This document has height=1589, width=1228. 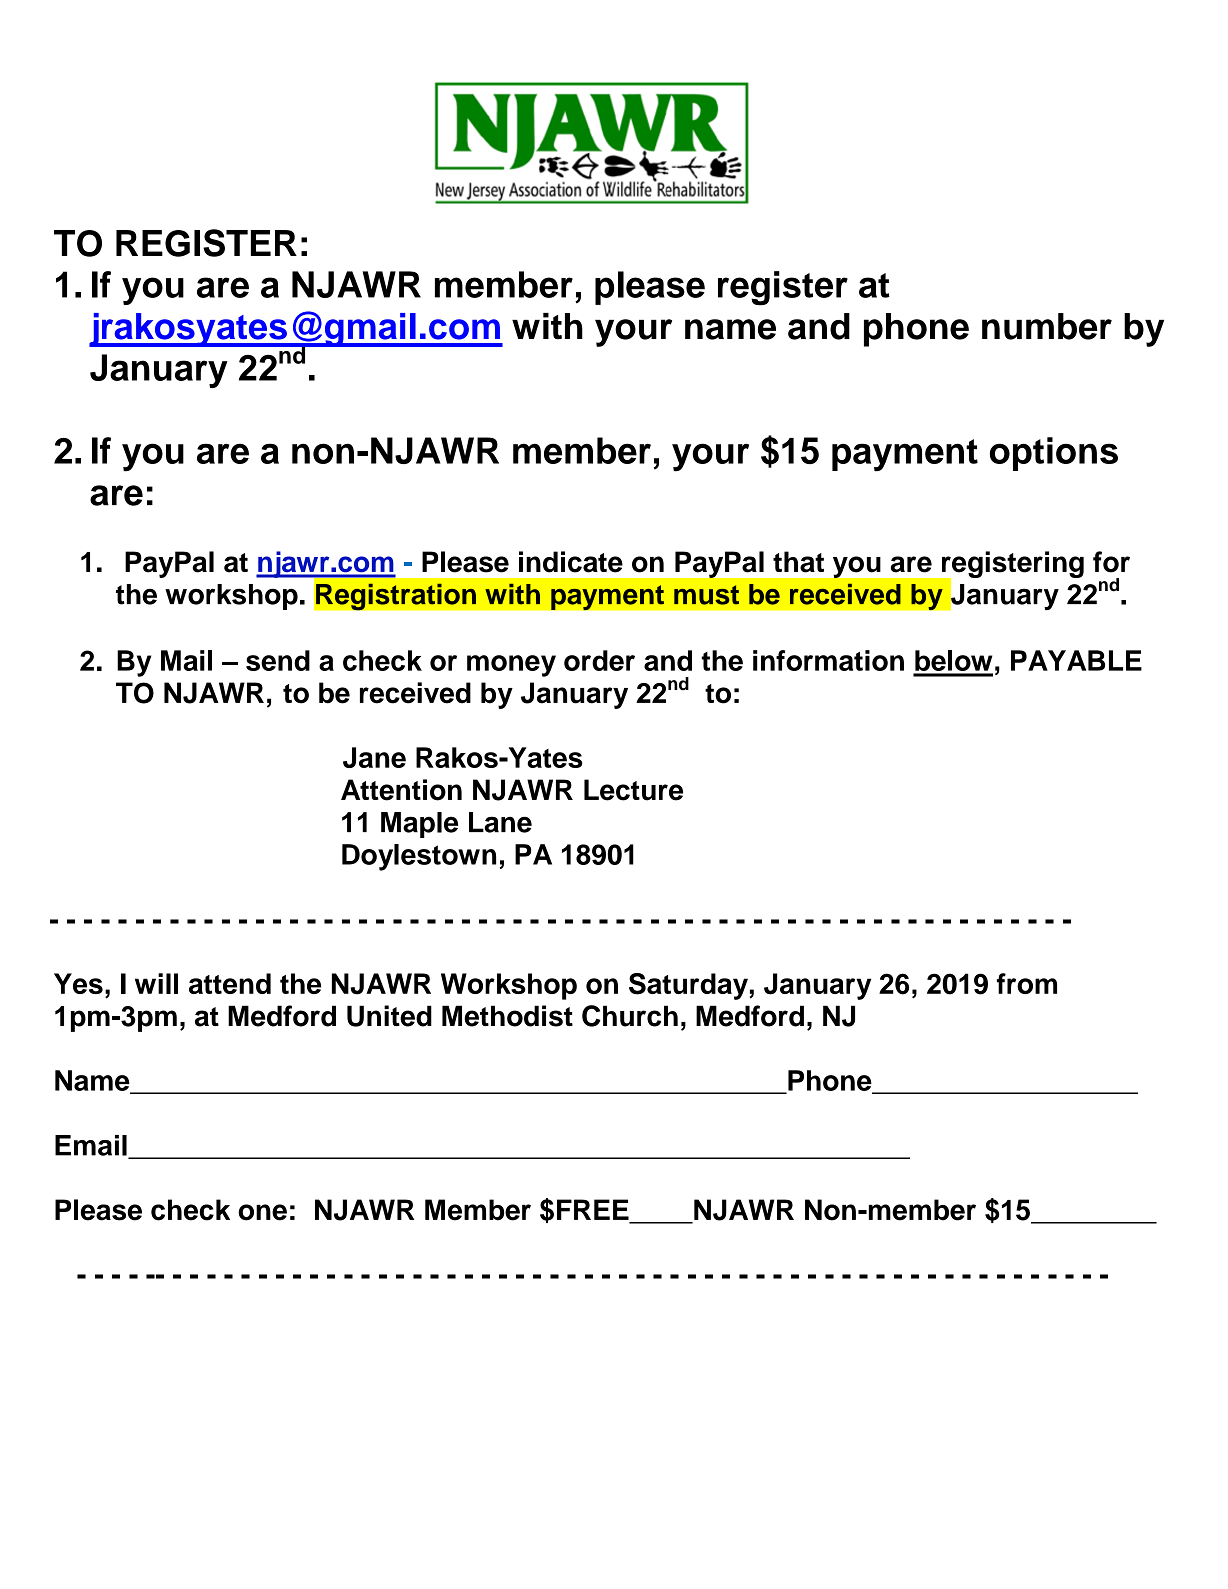 I want to click on options, so click(x=1054, y=454).
